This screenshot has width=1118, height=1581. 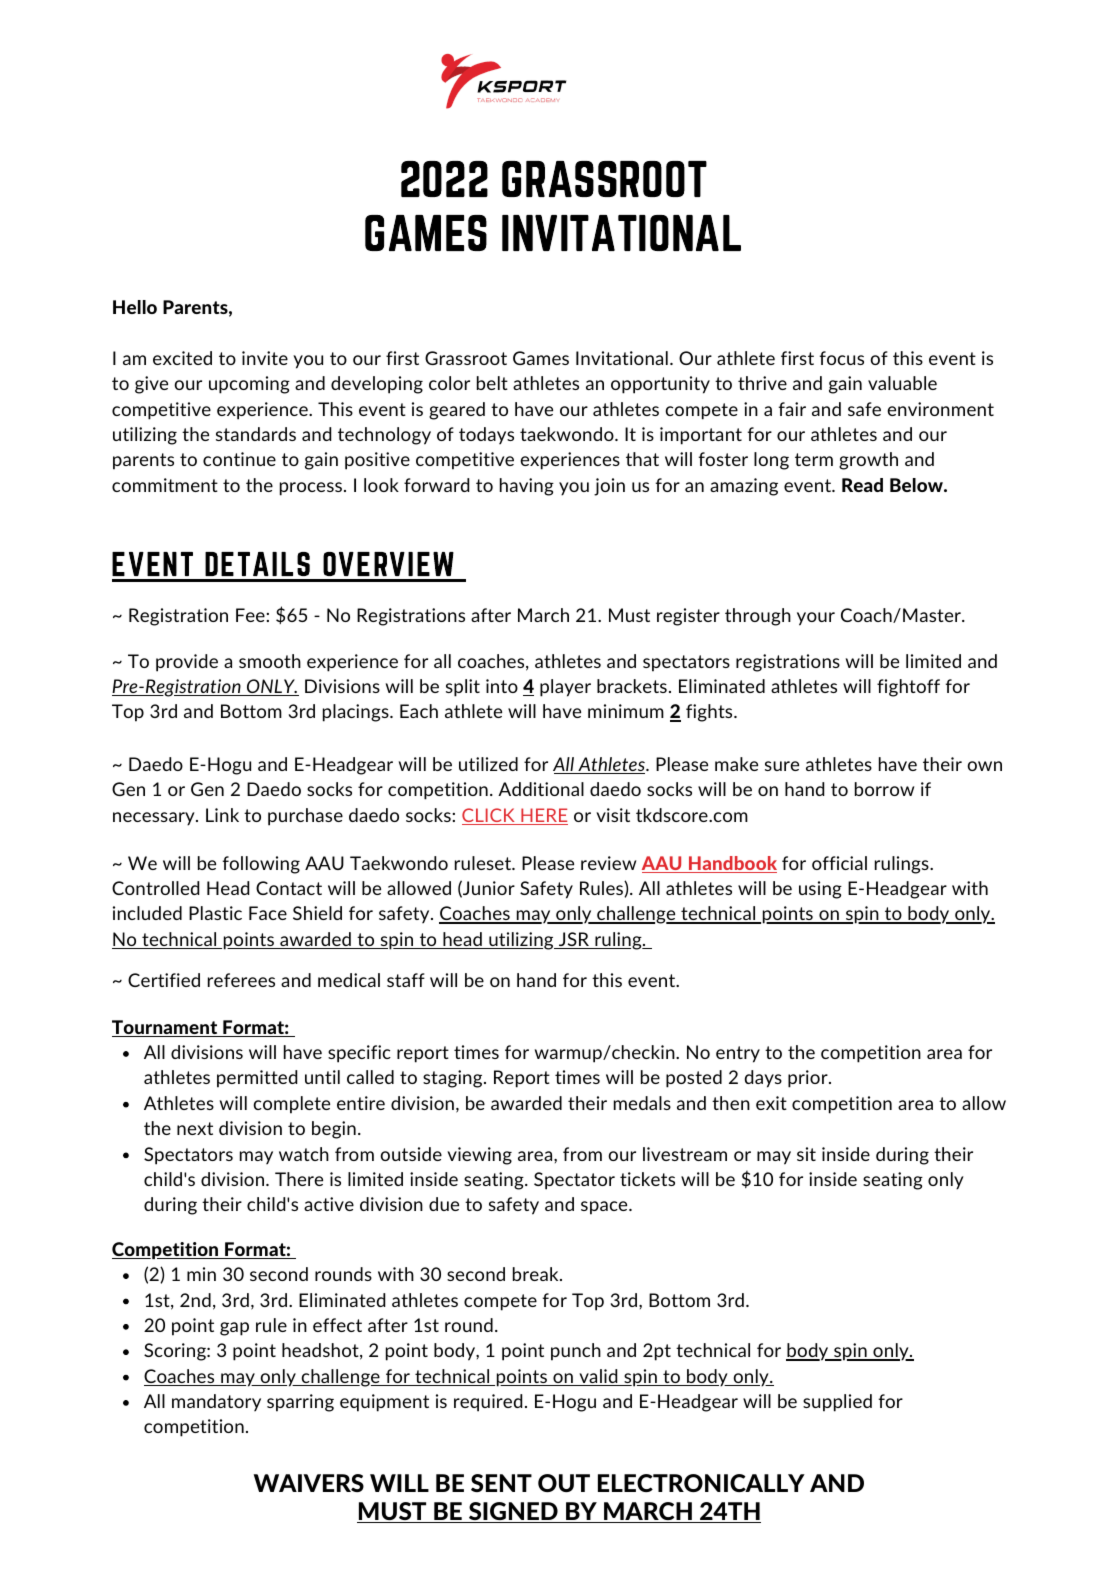 What do you see at coordinates (837, 1403) in the screenshot?
I see `supplied` at bounding box center [837, 1403].
